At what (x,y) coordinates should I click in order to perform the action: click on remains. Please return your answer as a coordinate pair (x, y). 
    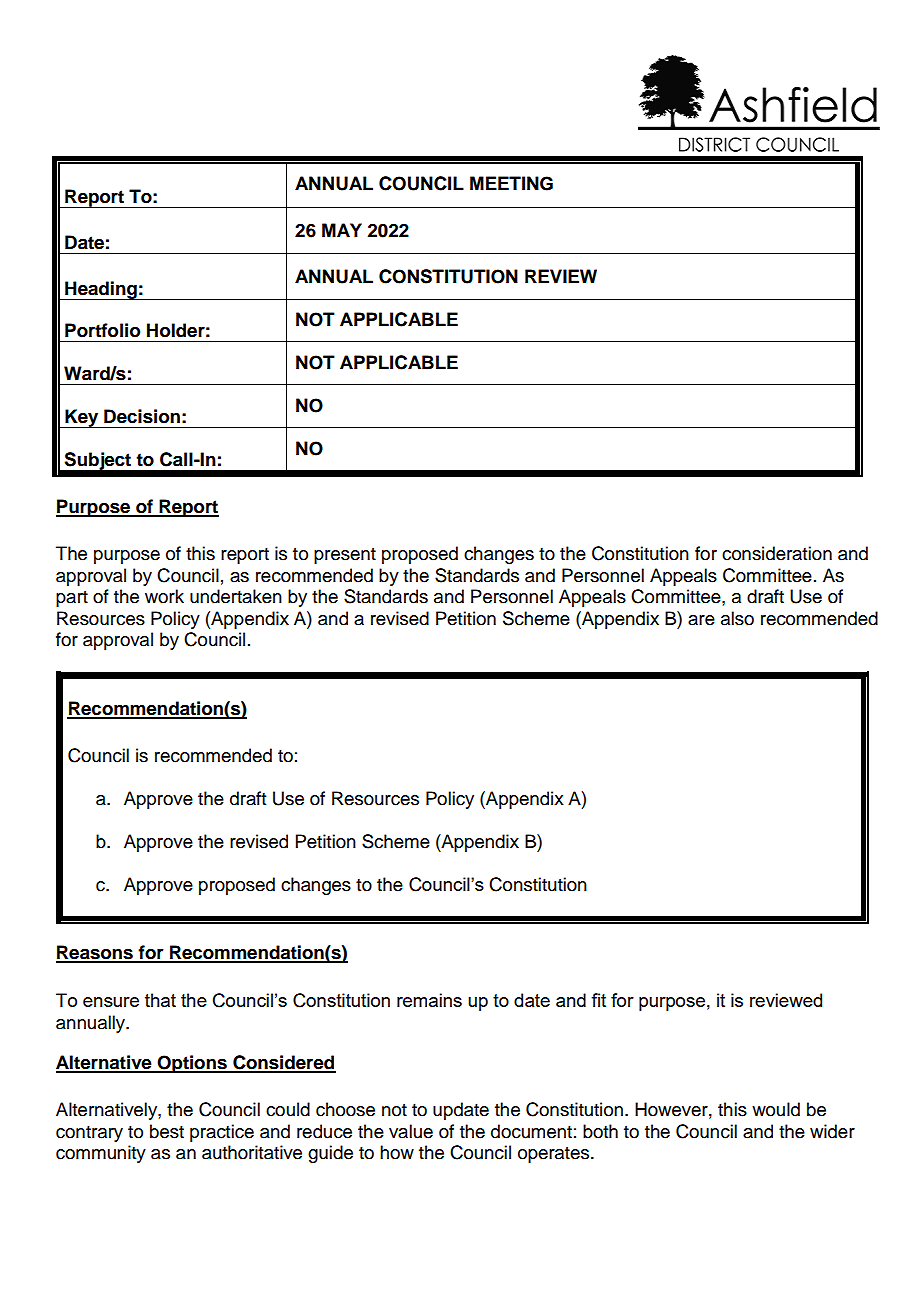
    Looking at the image, I should click on (429, 1000).
